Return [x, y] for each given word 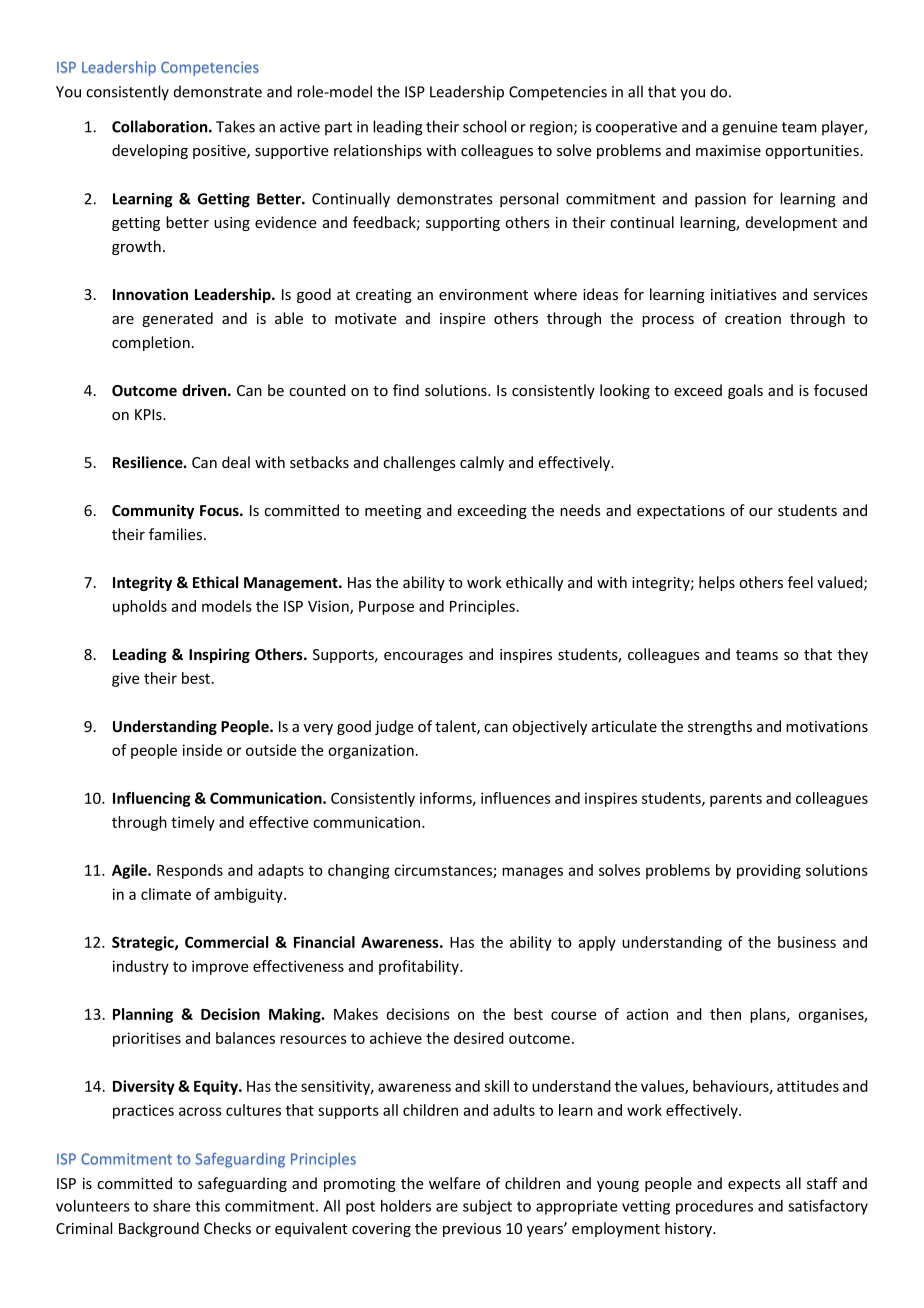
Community [153, 511]
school [484, 126]
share [171, 1206]
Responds [190, 871]
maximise [728, 150]
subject [487, 1207]
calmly [482, 463]
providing [769, 871]
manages [532, 873]
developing [150, 151]
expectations [681, 512]
